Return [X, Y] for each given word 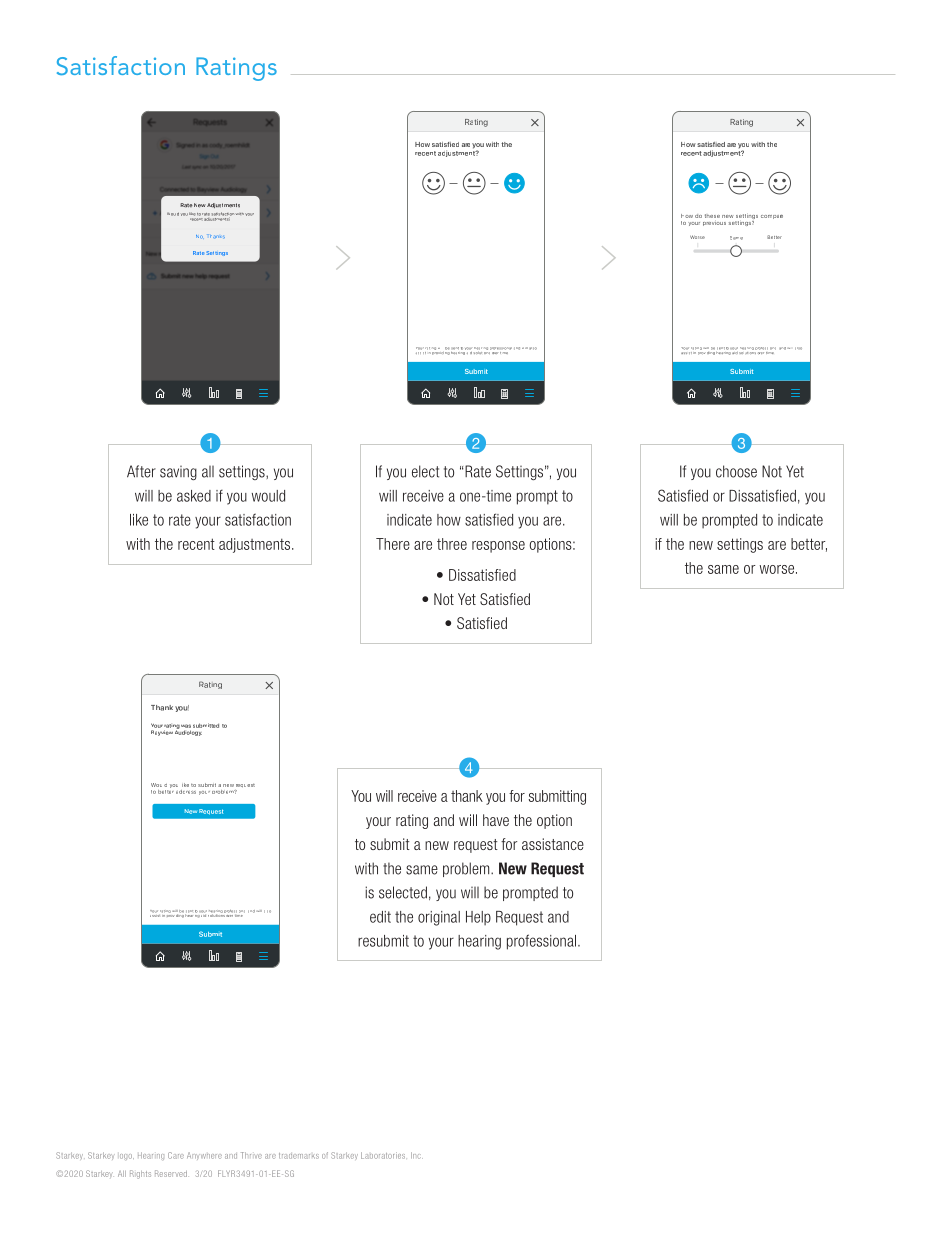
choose [736, 471]
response [498, 547]
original [439, 918]
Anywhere [204, 1156]
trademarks [299, 1156]
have [496, 820]
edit [380, 917]
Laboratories [383, 1155]
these [712, 216]
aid [735, 351]
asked [194, 496]
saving [178, 473]
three [452, 544]
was [186, 726]
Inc [417, 1155]
